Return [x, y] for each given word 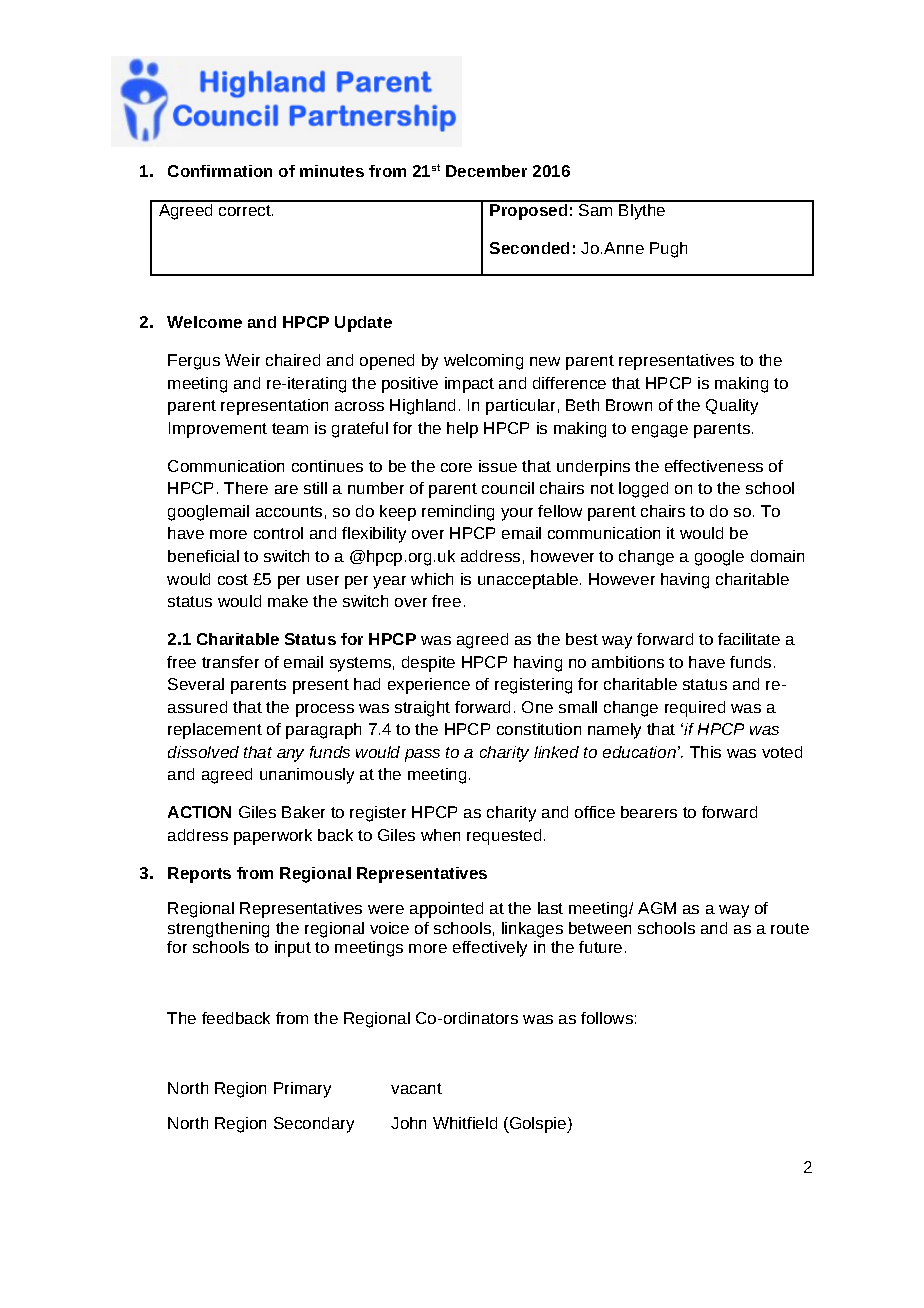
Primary [302, 1090]
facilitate [749, 639]
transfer [230, 662]
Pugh [668, 250]
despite [428, 664]
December [486, 171]
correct [246, 210]
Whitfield [465, 1123]
